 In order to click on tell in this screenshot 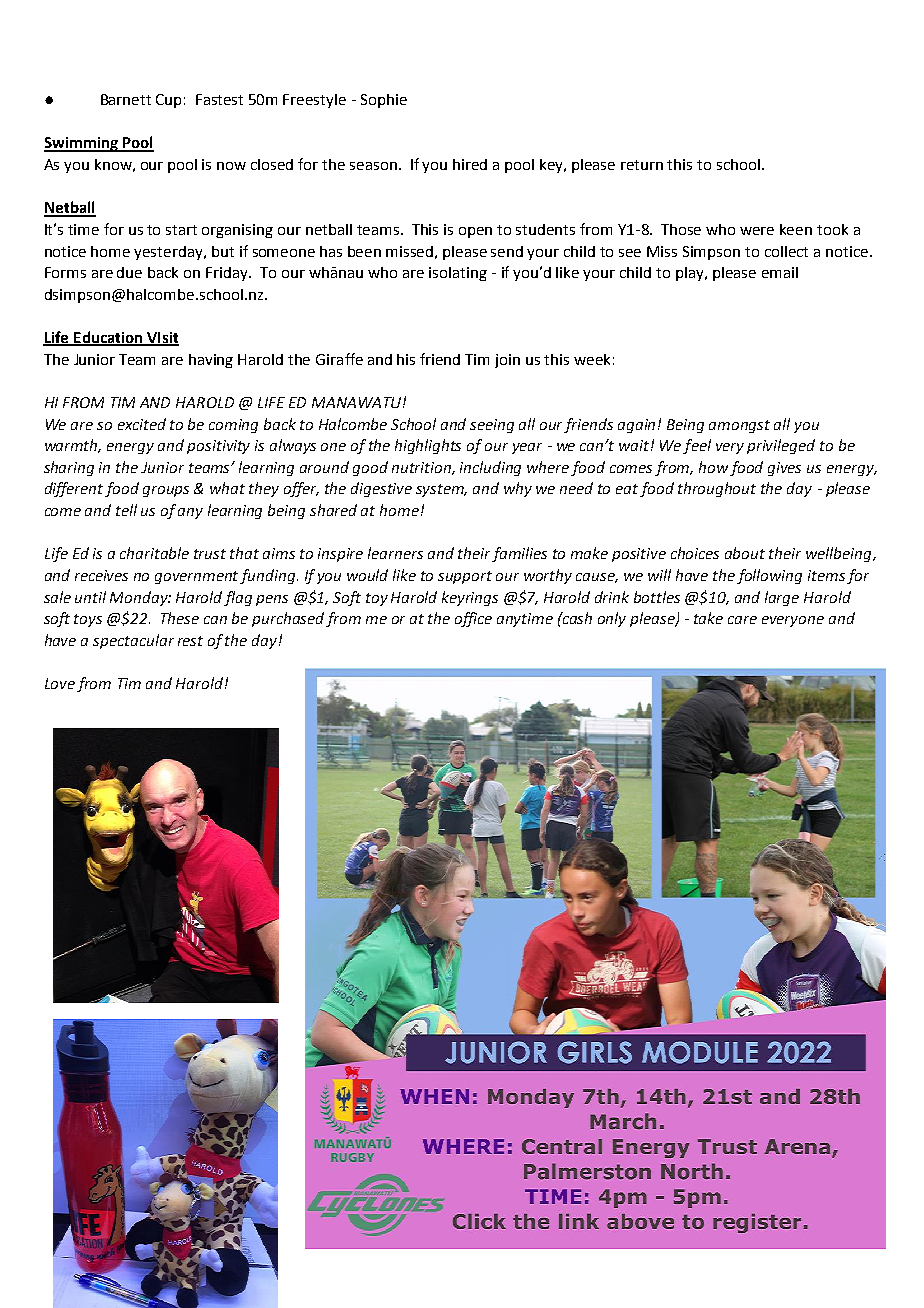, I will do `click(126, 510)`.
